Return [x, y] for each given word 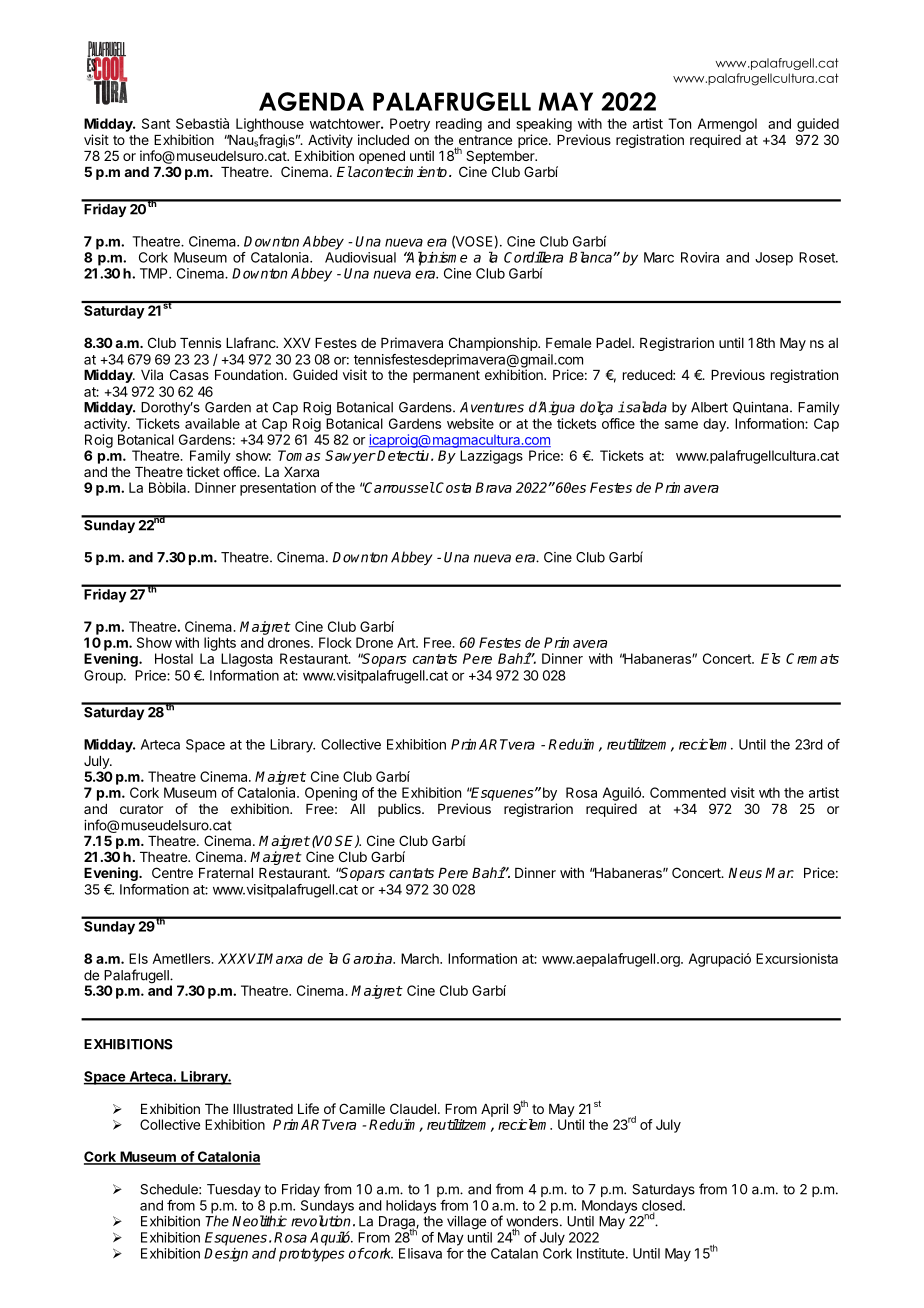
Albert [709, 407]
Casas [189, 374]
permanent [446, 376]
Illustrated [263, 1109]
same [681, 425]
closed [663, 1206]
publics [400, 810]
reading [459, 125]
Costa [452, 487]
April [494, 1110]
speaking [544, 125]
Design [226, 1255]
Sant [156, 123]
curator [141, 809]
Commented [688, 792]
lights [220, 644]
